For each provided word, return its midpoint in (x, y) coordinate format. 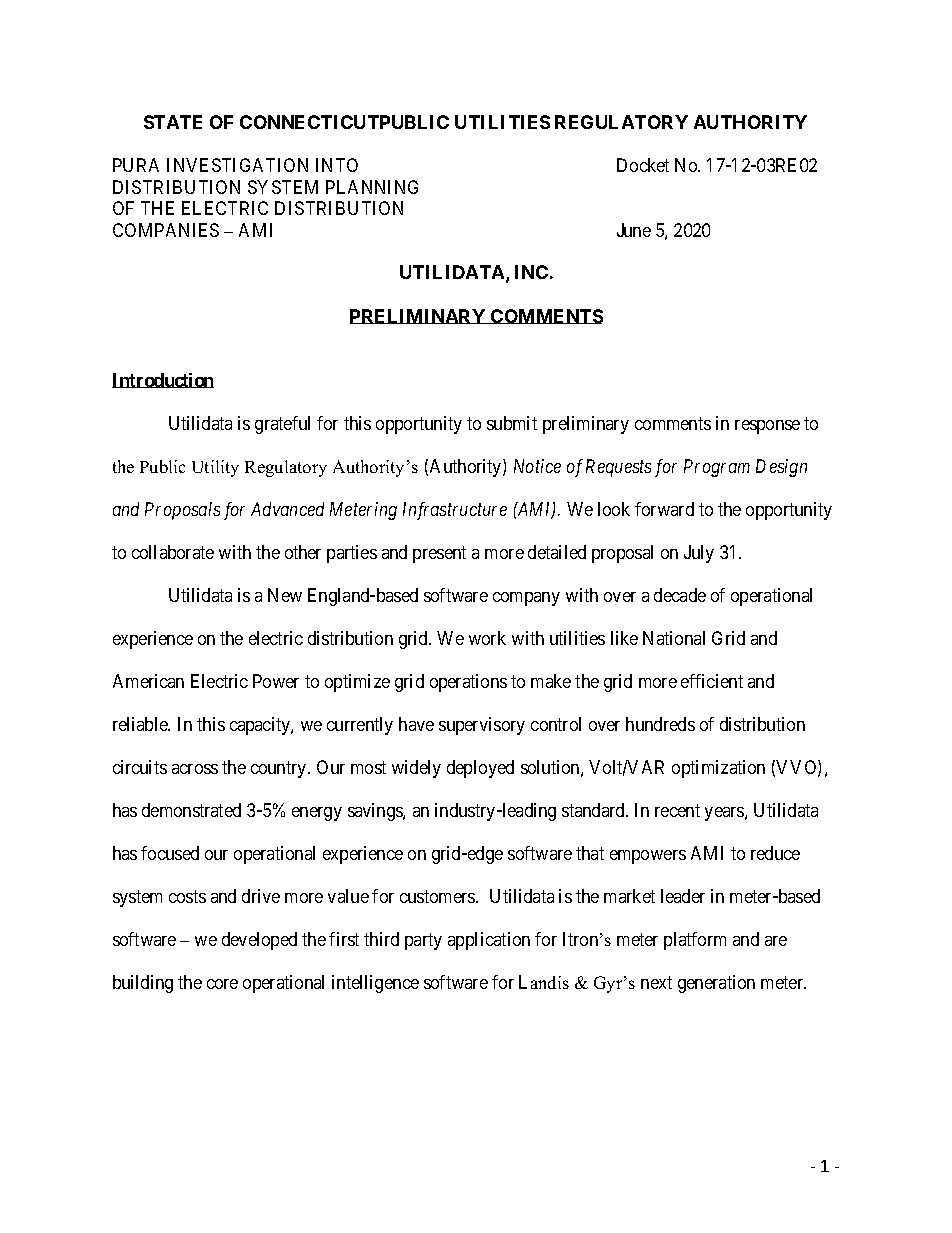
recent (677, 810)
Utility (215, 468)
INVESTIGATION (237, 165)
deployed (480, 769)
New (285, 595)
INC (531, 272)
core (222, 984)
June (634, 230)
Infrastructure (455, 511)
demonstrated (191, 810)
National (674, 638)
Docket (643, 165)
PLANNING (372, 187)
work (487, 638)
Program (717, 468)
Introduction (163, 380)
